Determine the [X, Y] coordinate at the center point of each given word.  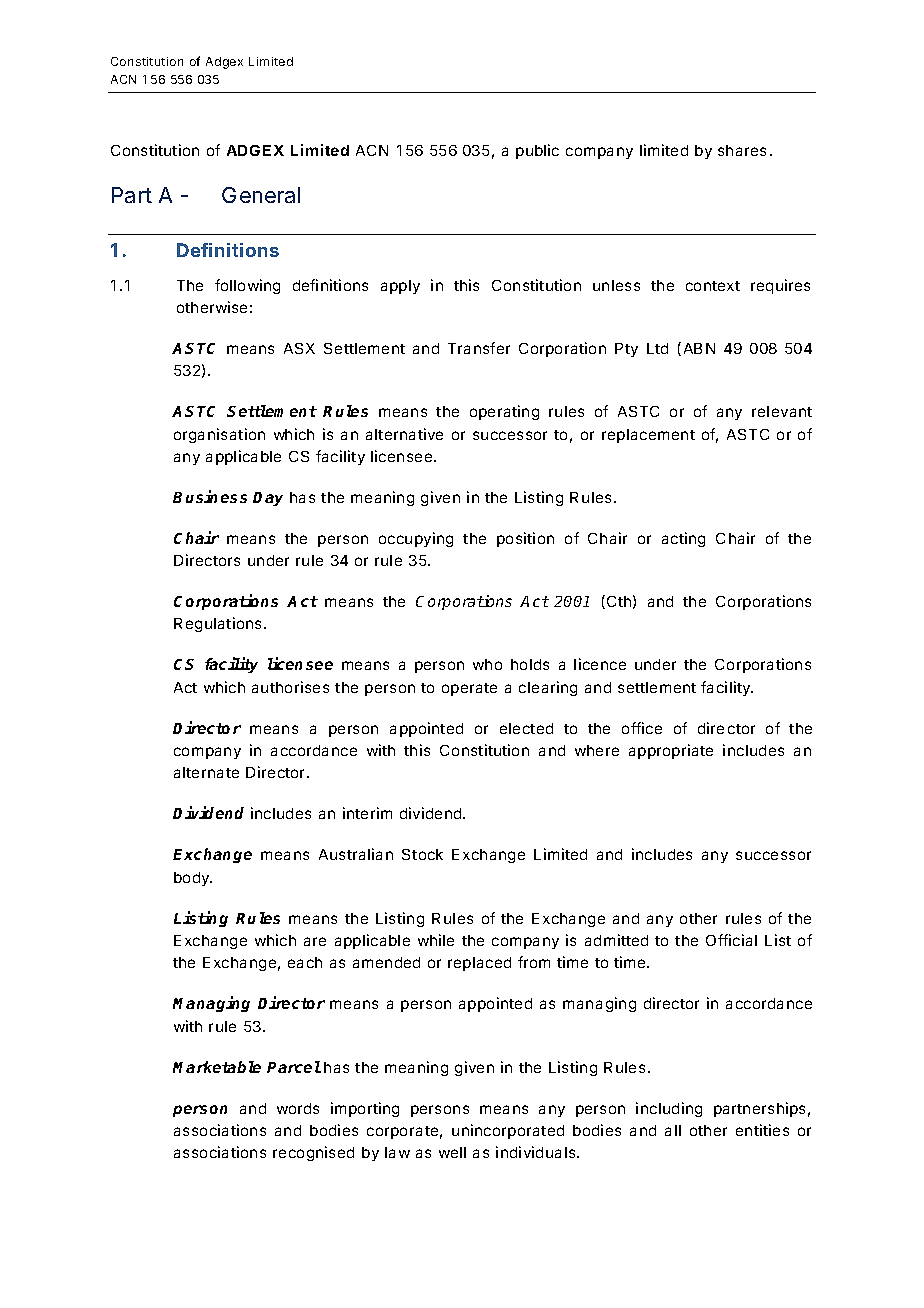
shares [742, 150]
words [298, 1108]
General [261, 195]
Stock [422, 854]
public [537, 151]
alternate [206, 772]
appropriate [671, 751]
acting [683, 539]
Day [268, 499]
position [525, 539]
